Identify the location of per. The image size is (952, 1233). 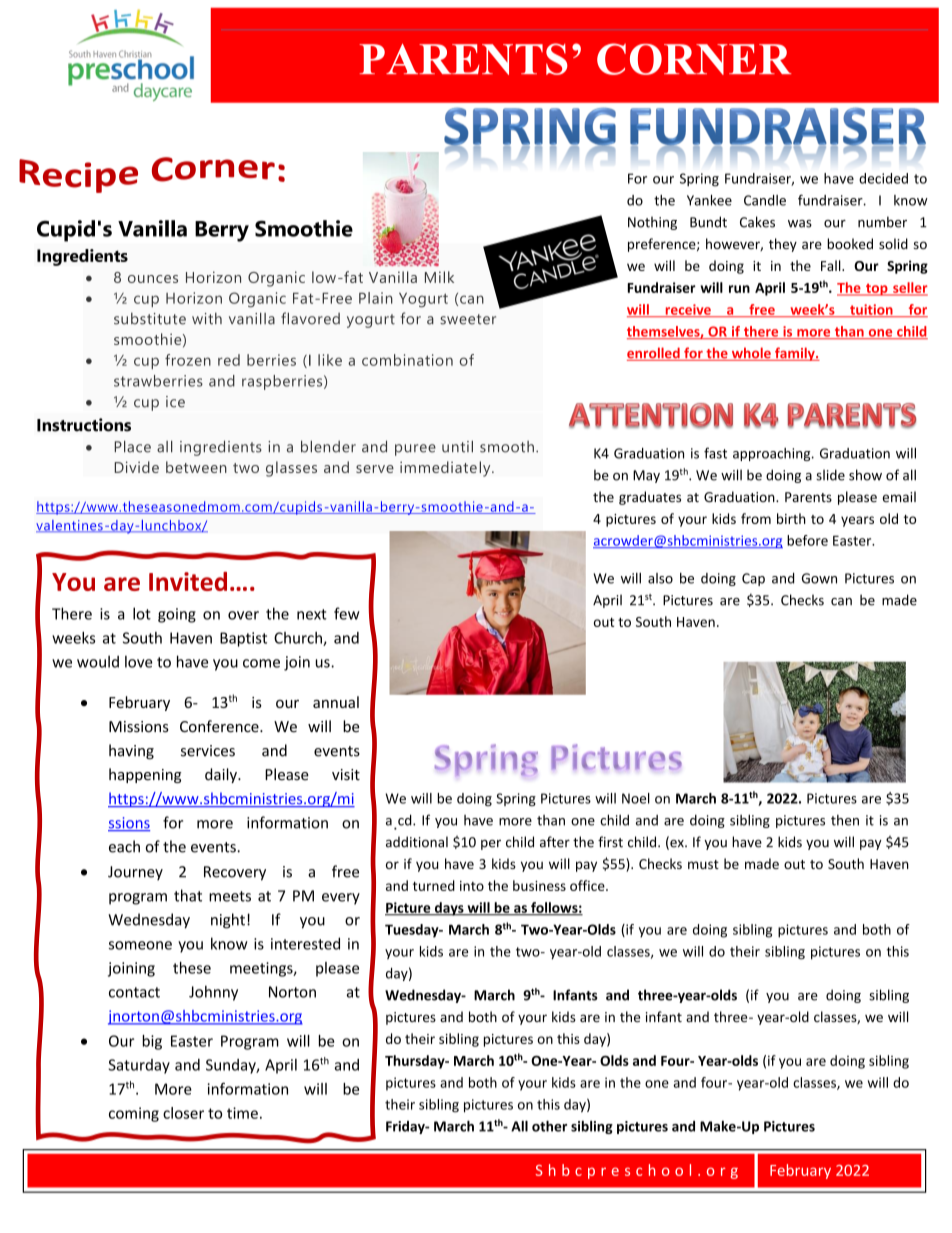
(491, 845).
